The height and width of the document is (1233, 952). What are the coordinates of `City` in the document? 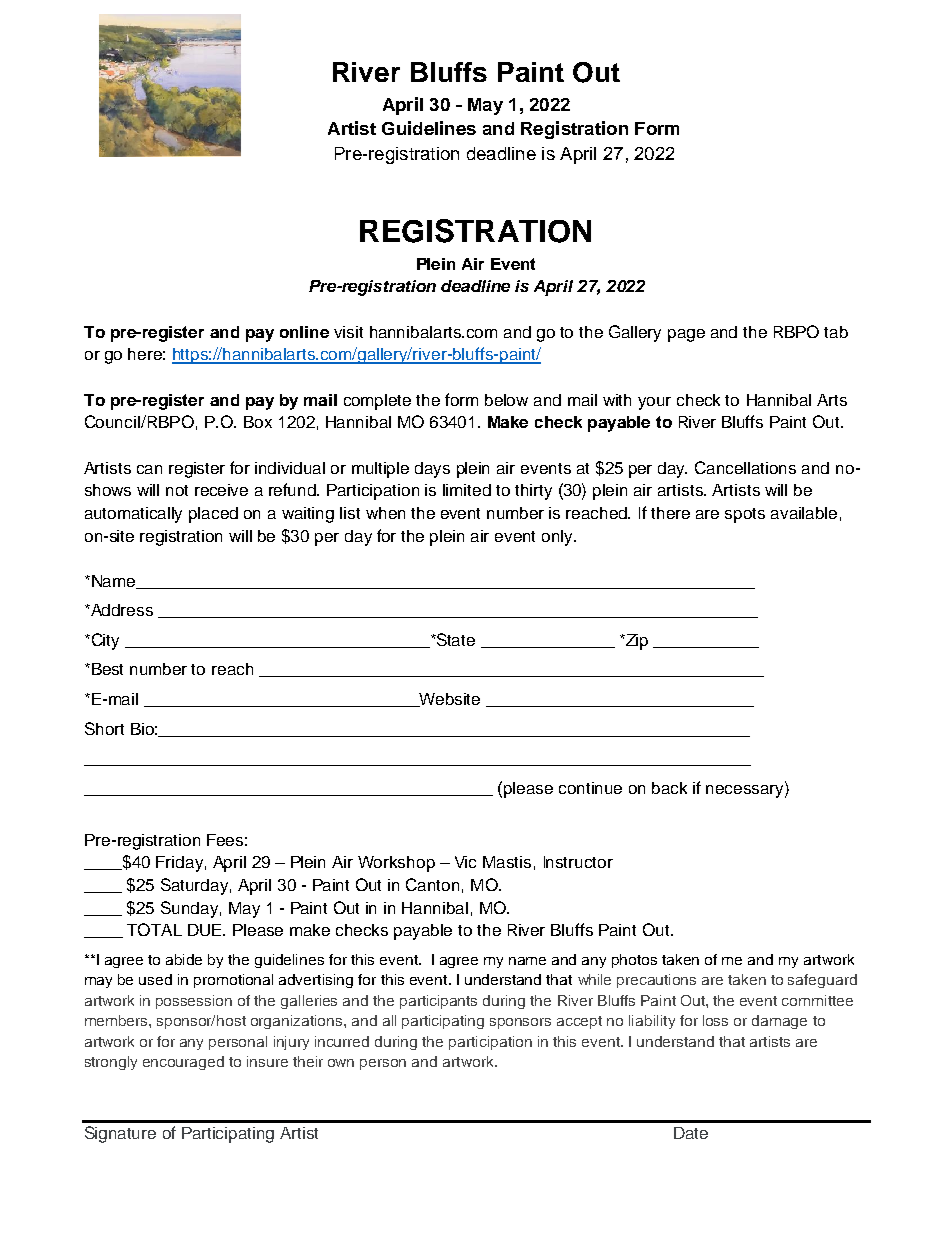 It's located at (104, 641).
